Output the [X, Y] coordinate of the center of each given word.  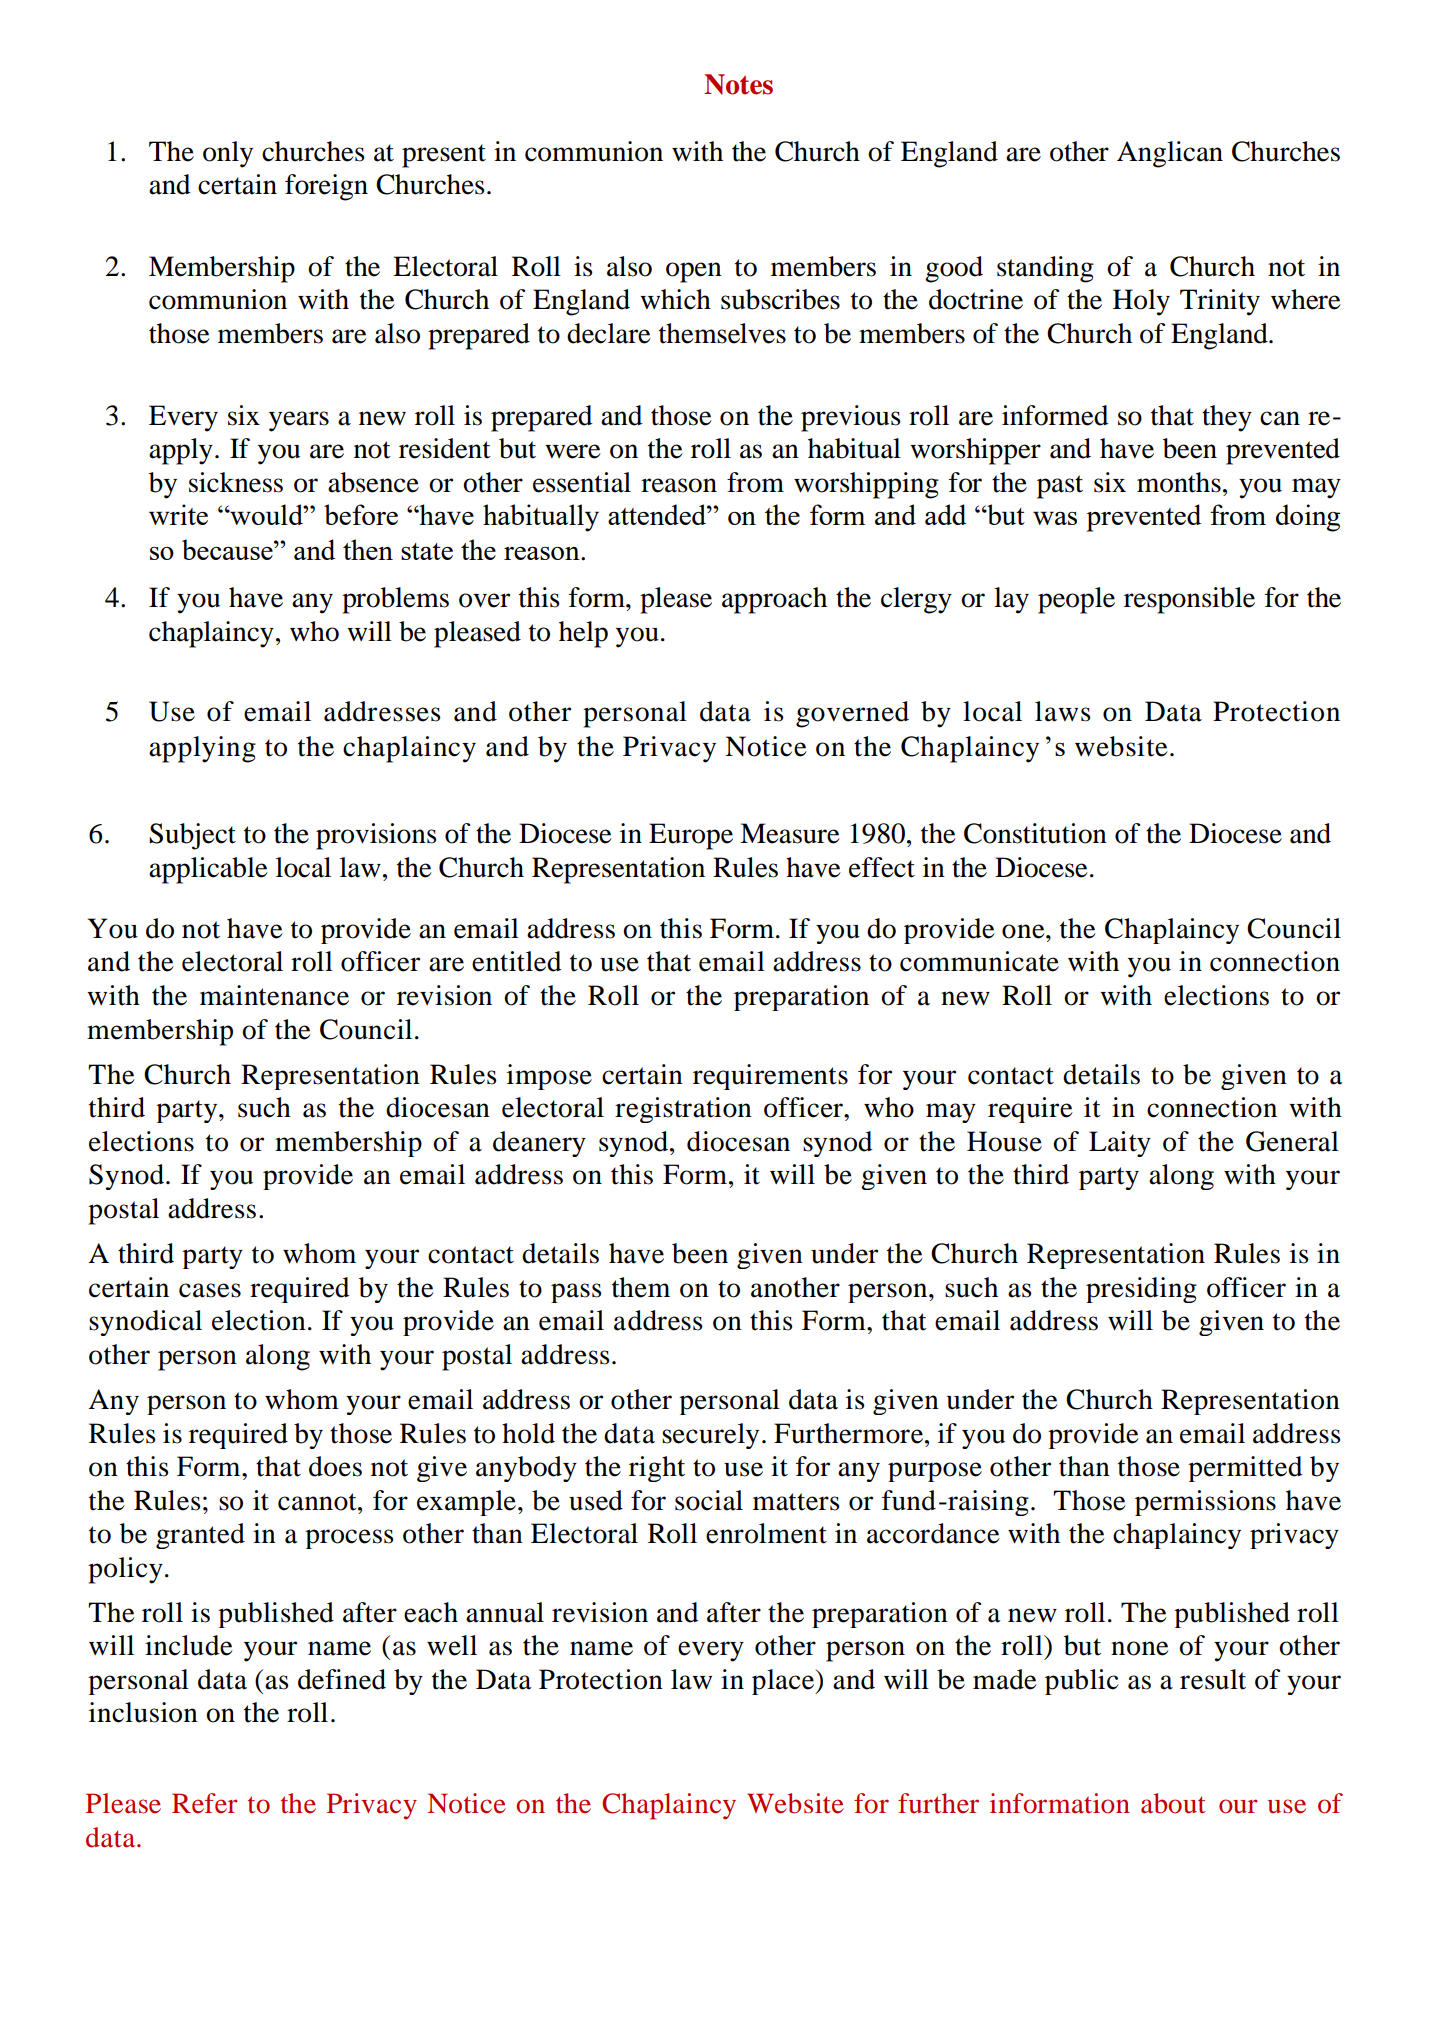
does [335, 1466]
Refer [205, 1803]
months [1179, 482]
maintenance [274, 995]
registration [683, 1110]
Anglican [1170, 154]
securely [710, 1436]
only [228, 154]
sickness [236, 482]
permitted [1245, 1469]
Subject [192, 836]
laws [1063, 711]
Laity [1120, 1144]
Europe [691, 836]
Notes [738, 84]
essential [582, 482]
